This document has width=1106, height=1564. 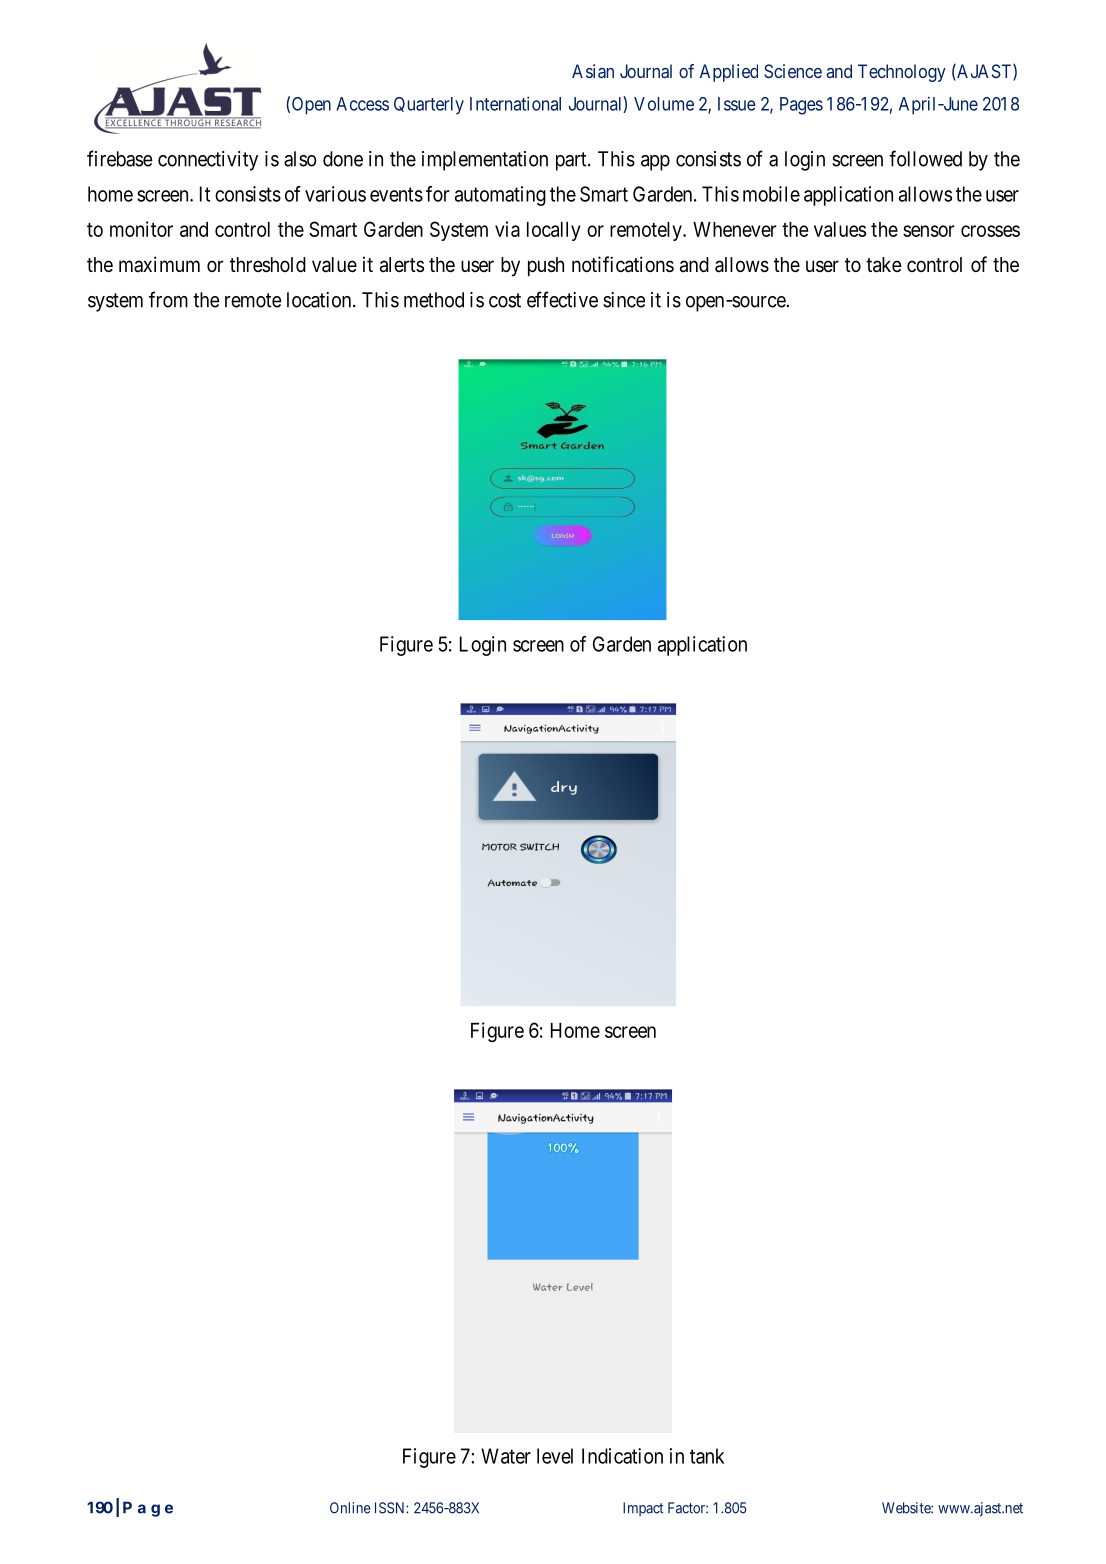 What do you see at coordinates (168, 299) in the document?
I see `from` at bounding box center [168, 299].
